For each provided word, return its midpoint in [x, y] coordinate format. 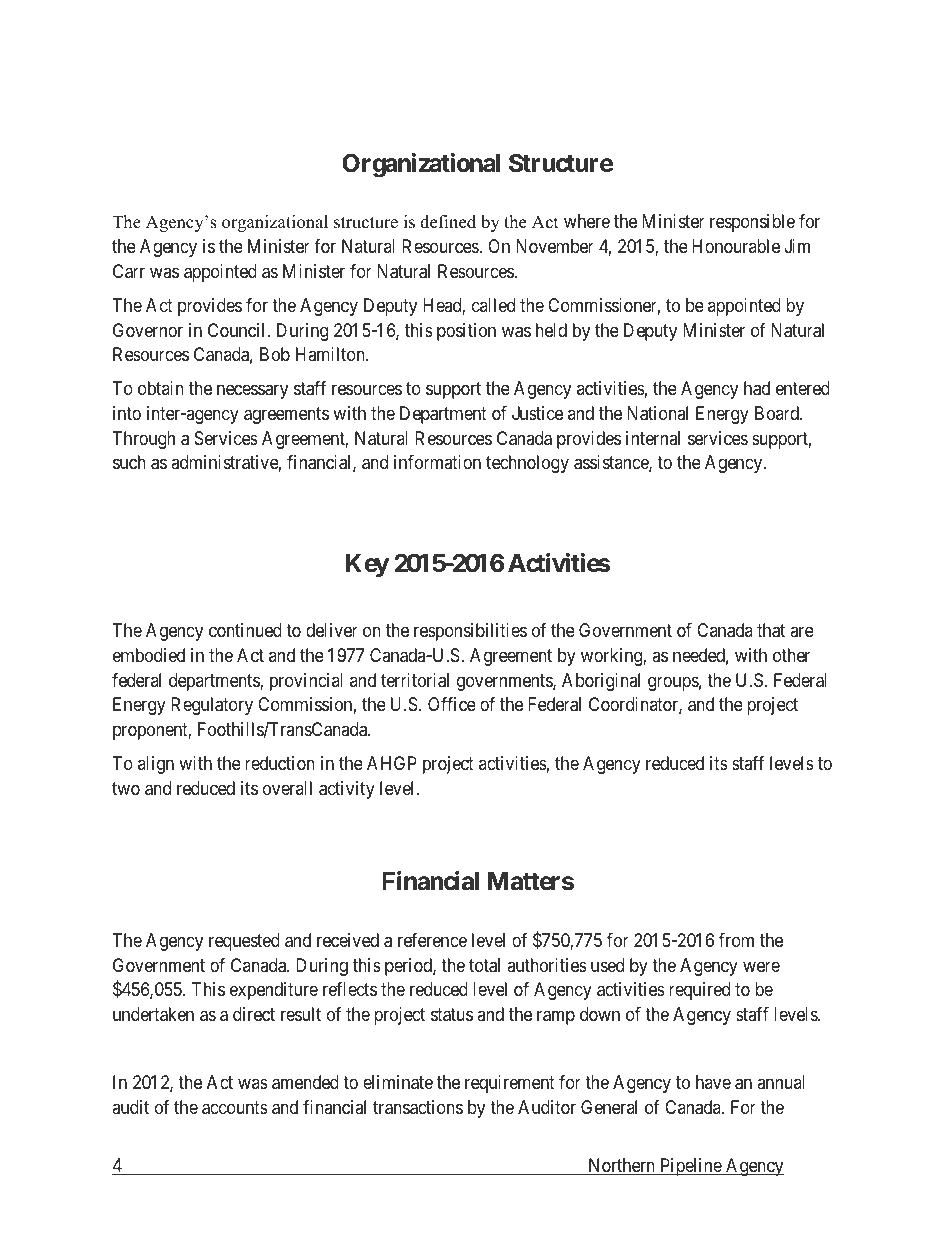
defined [448, 222]
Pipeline [690, 1167]
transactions [418, 1107]
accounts [235, 1108]
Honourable [736, 246]
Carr [129, 271]
